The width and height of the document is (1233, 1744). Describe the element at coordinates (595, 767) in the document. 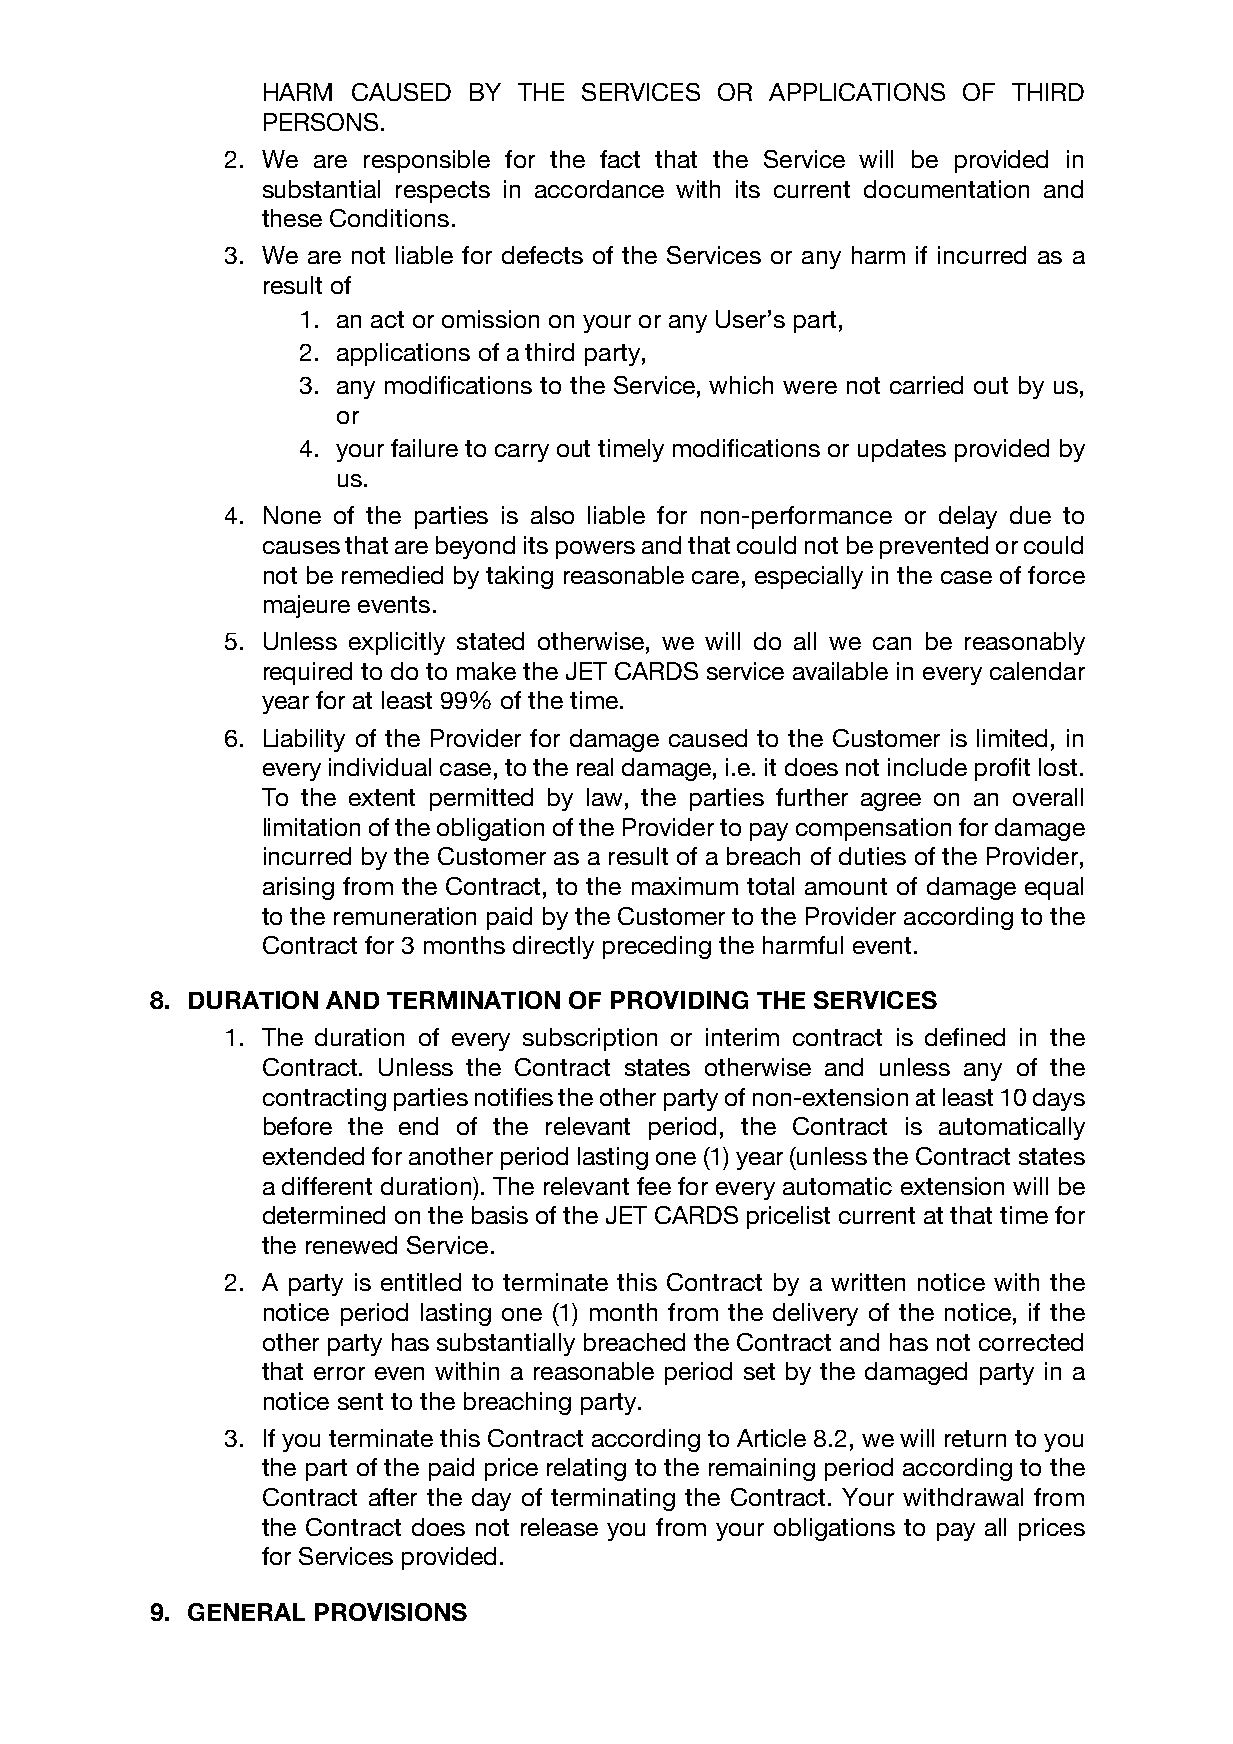

I see `real` at that location.
